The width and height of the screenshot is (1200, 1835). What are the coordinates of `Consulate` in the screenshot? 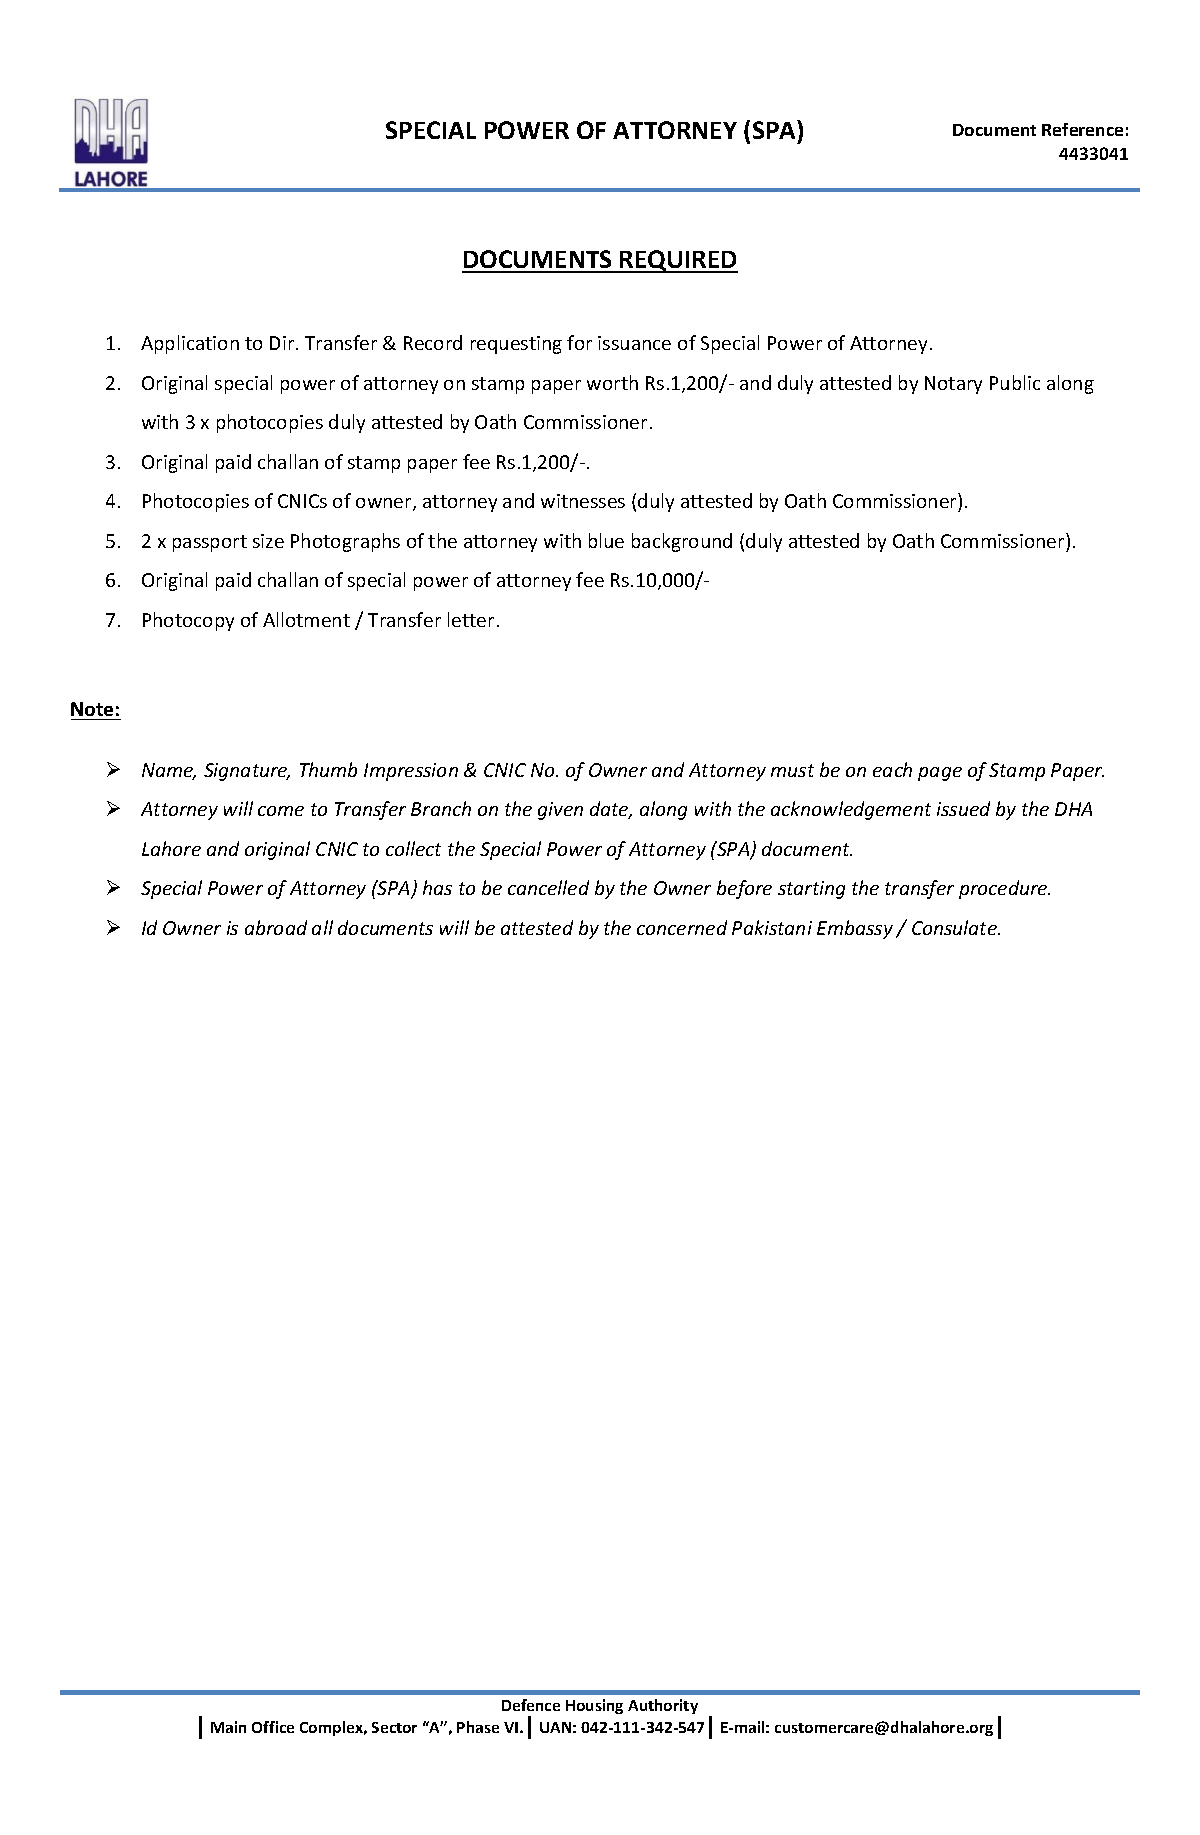 It's located at (955, 927).
